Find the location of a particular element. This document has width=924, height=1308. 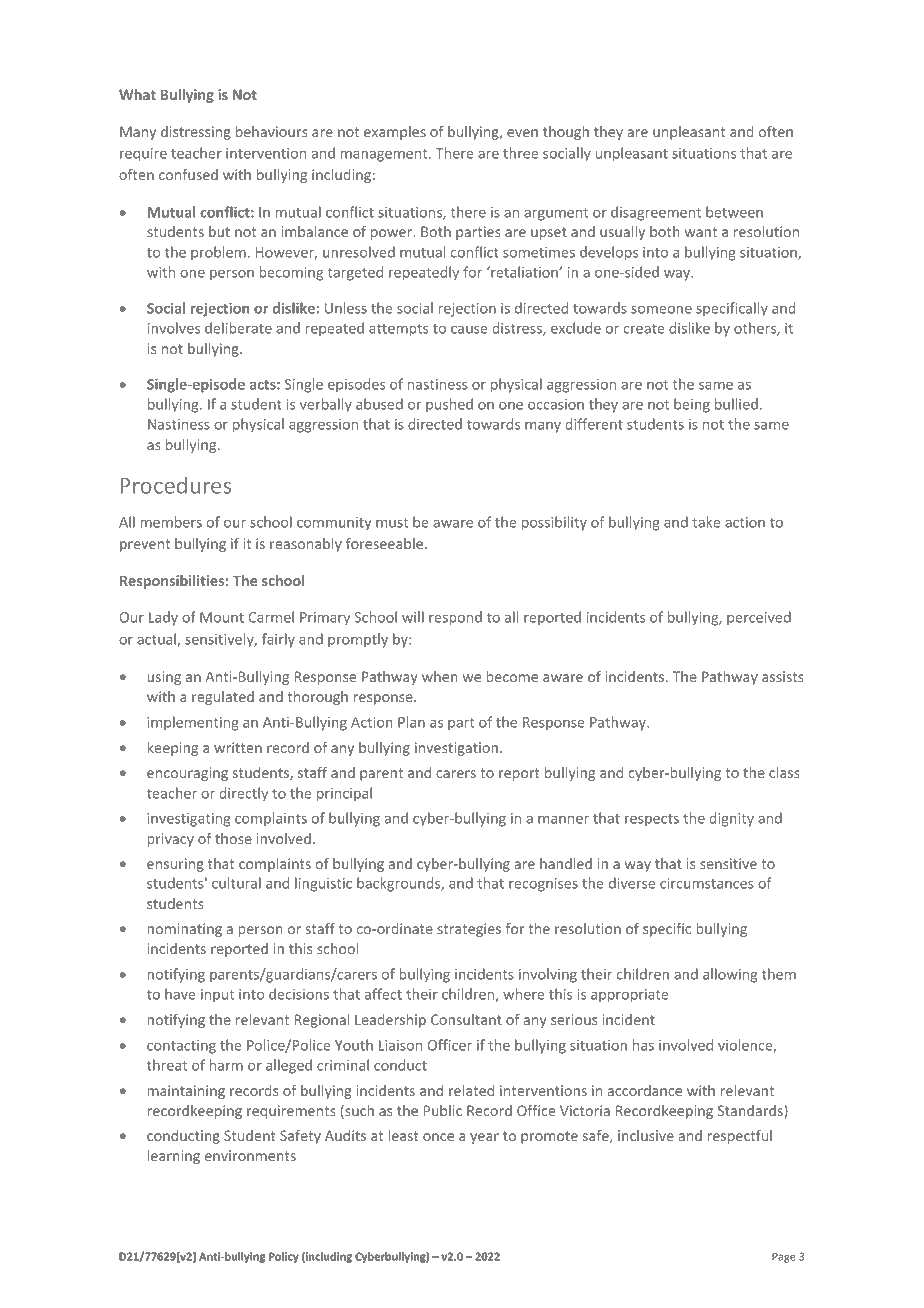

three is located at coordinates (520, 153).
